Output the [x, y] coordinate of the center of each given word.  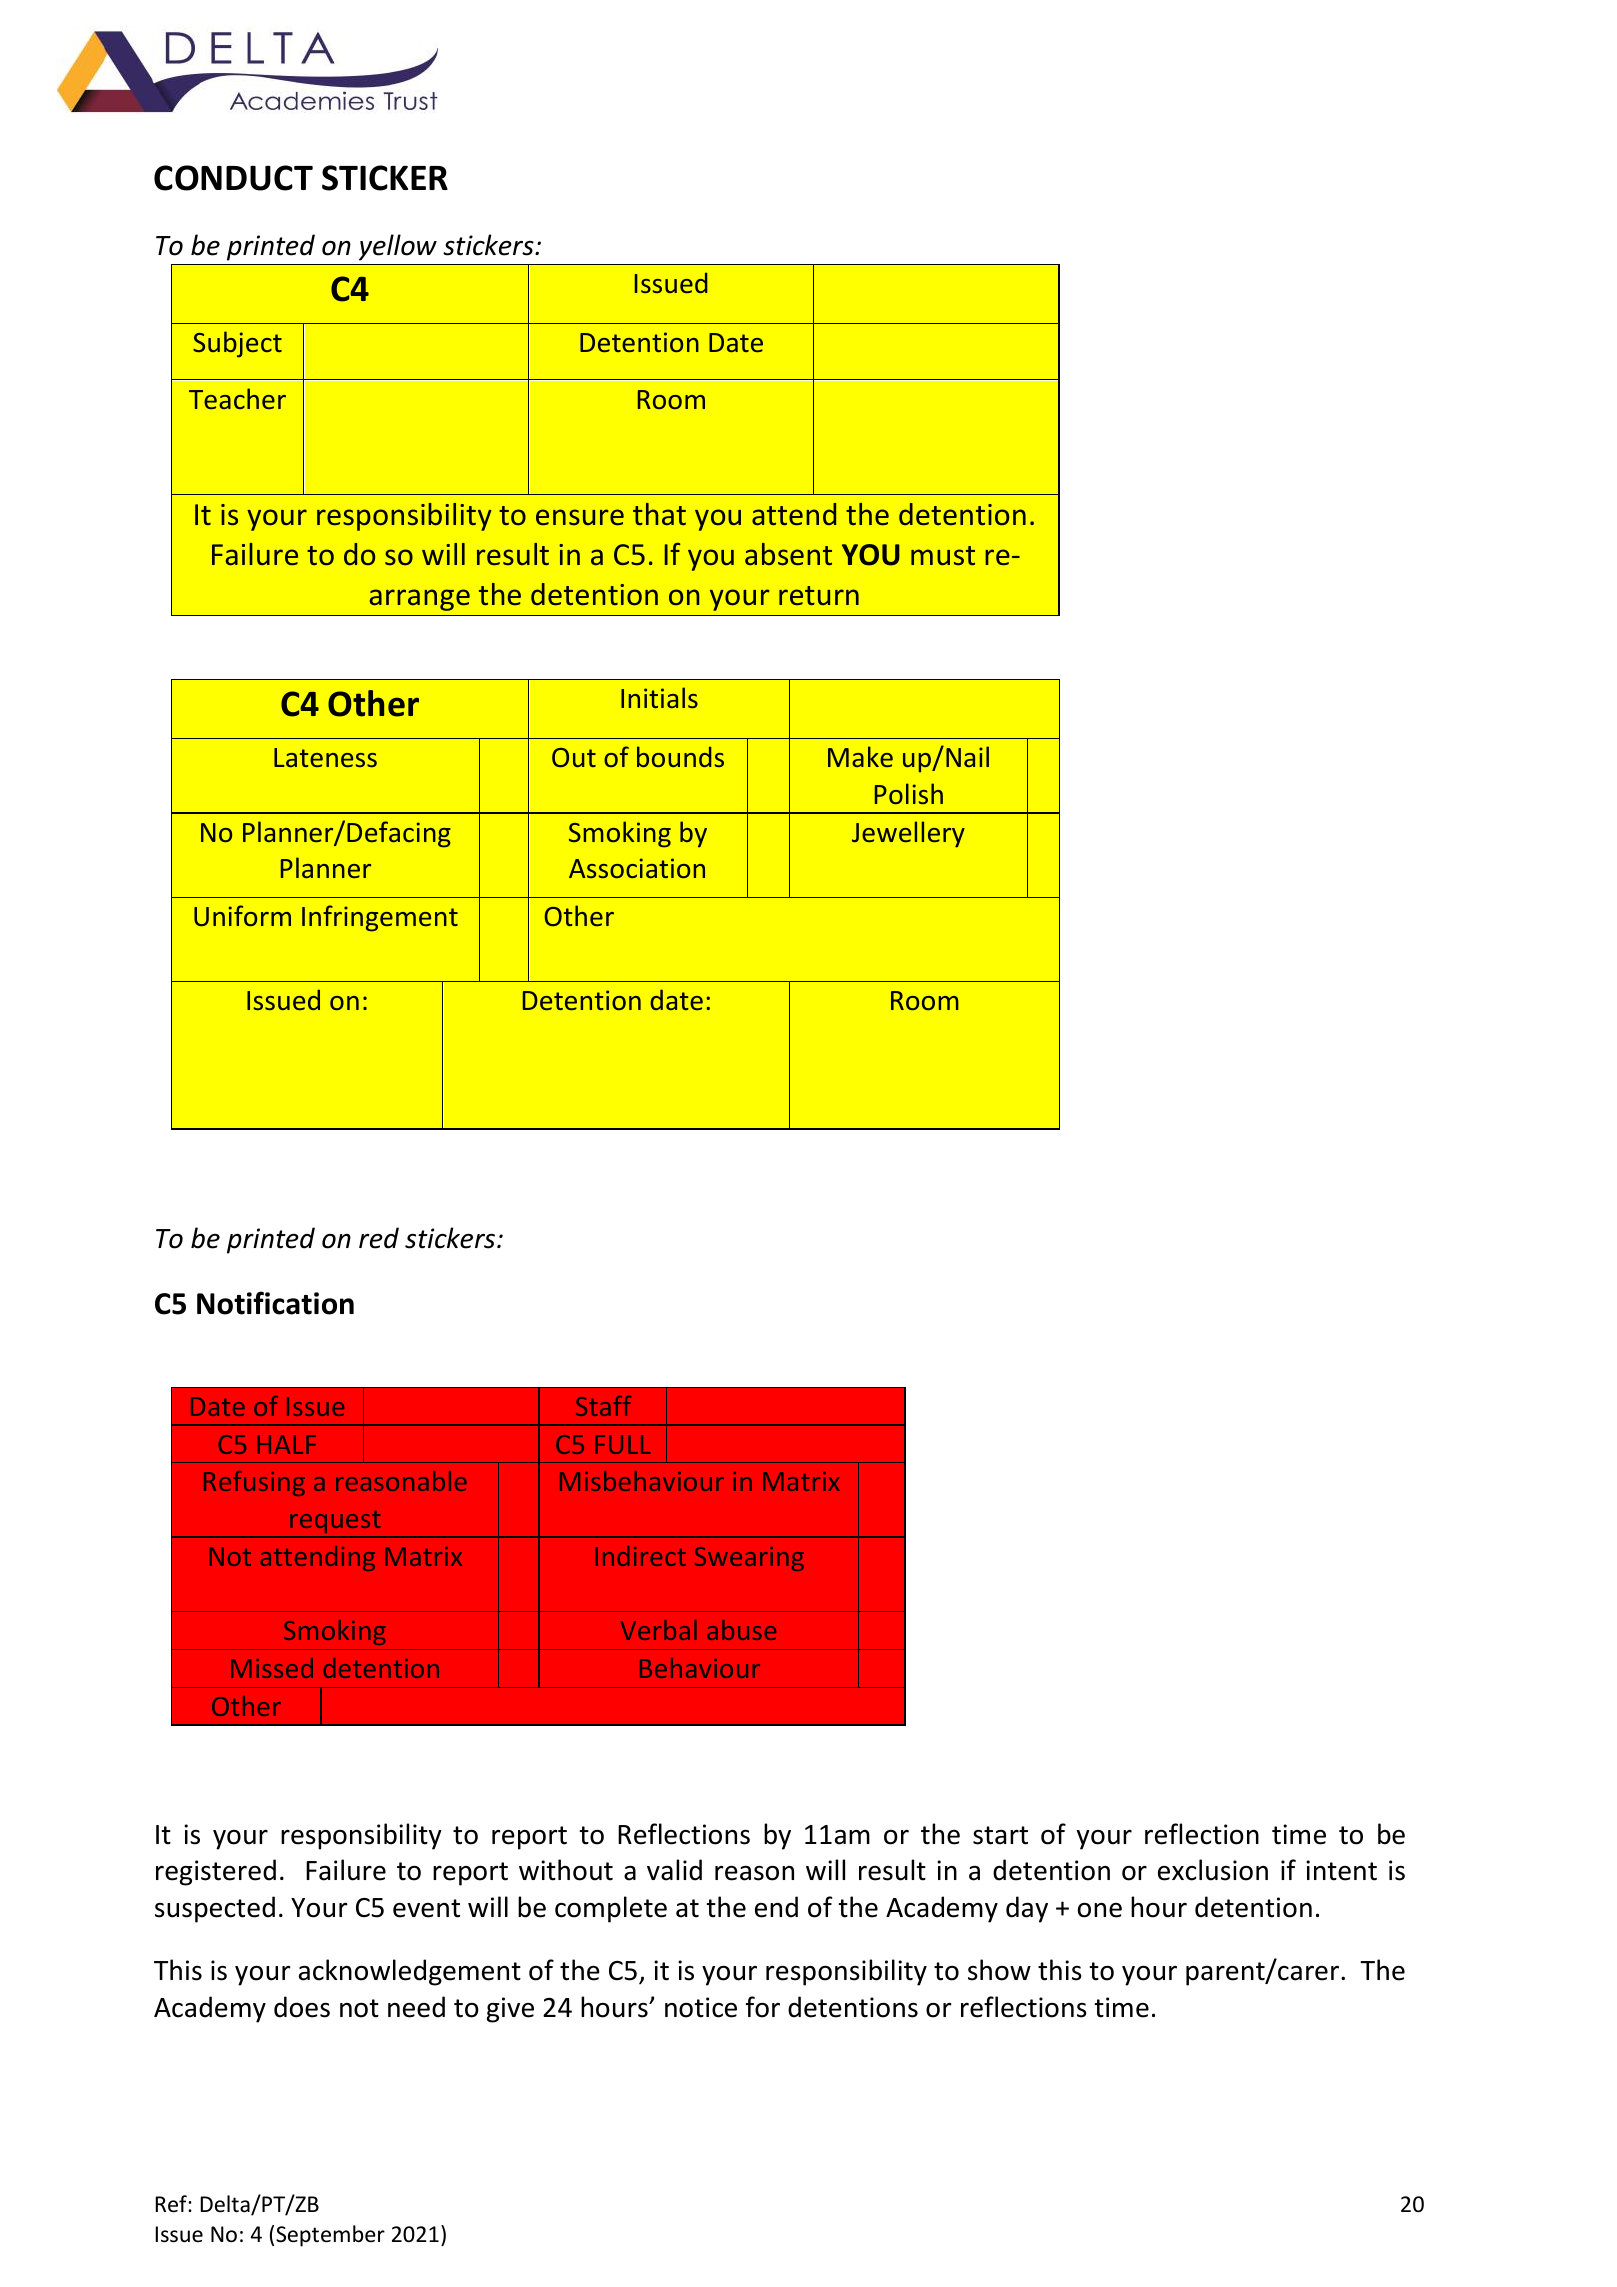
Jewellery [908, 834]
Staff [603, 1406]
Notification [275, 1303]
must [943, 556]
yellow [398, 247]
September [330, 2236]
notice [701, 2007]
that [659, 514]
